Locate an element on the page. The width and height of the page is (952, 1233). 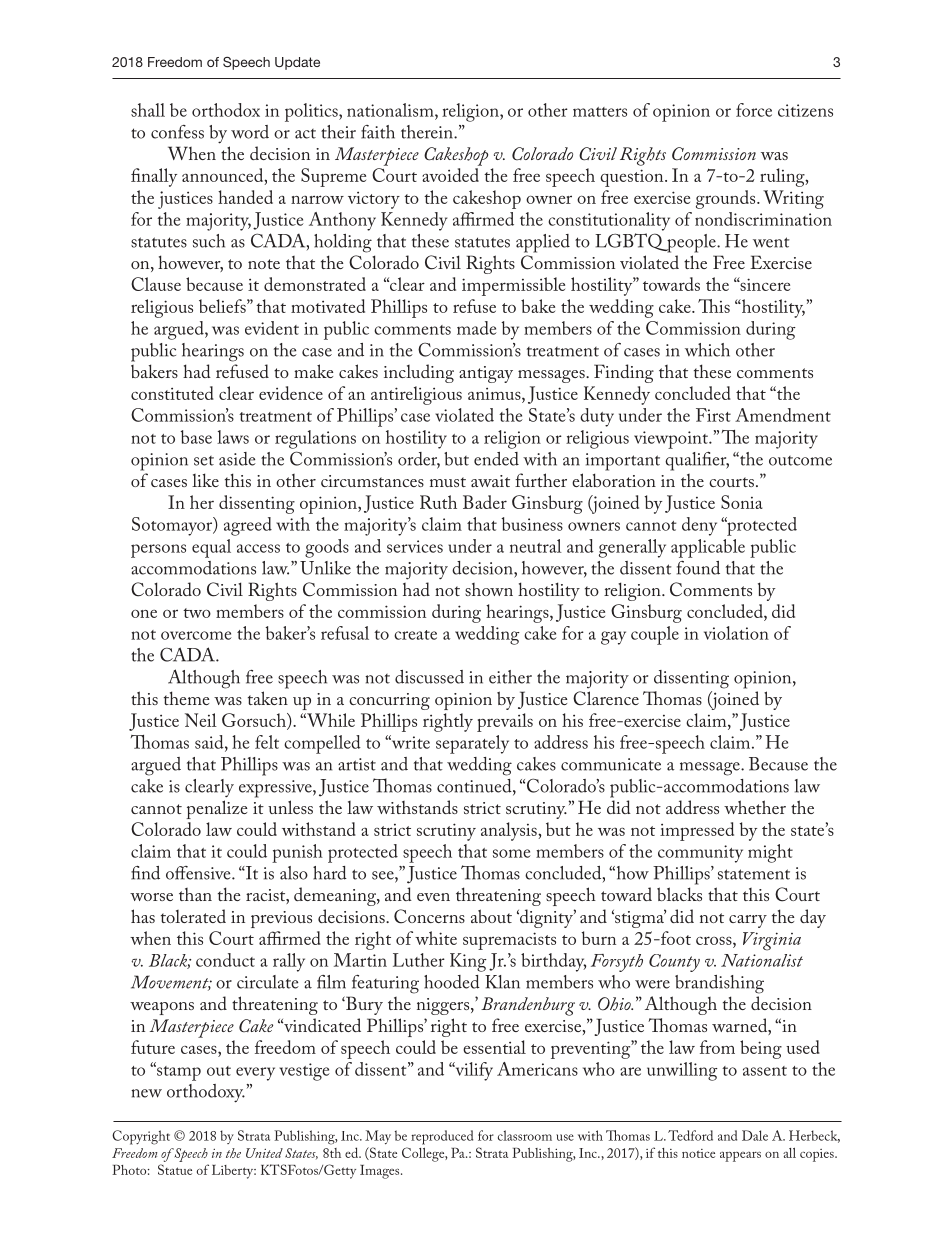
analysis is located at coordinates (510, 831).
